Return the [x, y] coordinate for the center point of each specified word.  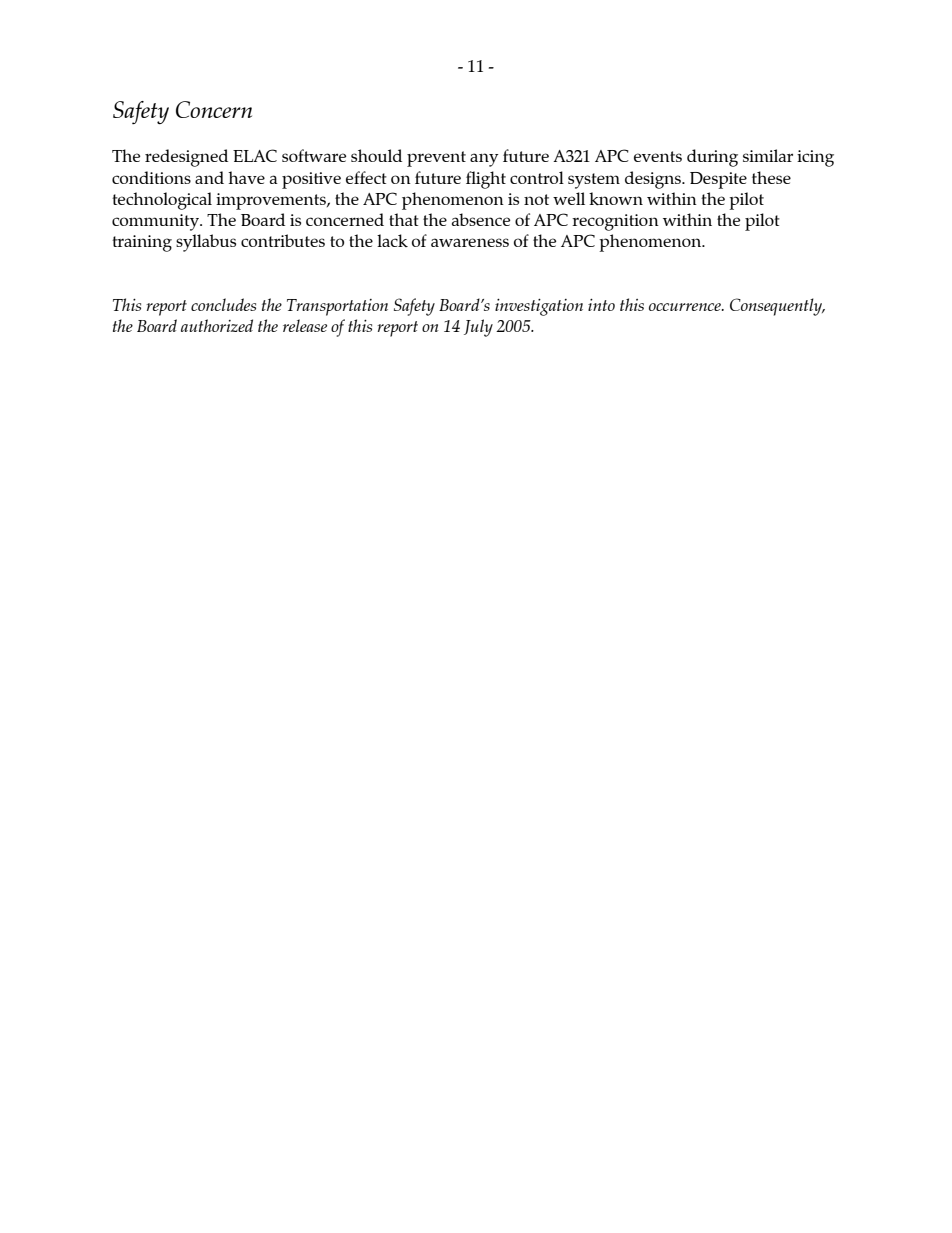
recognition [615, 222]
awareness [470, 242]
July [478, 328]
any [484, 160]
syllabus [206, 243]
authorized [217, 325]
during [712, 158]
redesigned [186, 158]
